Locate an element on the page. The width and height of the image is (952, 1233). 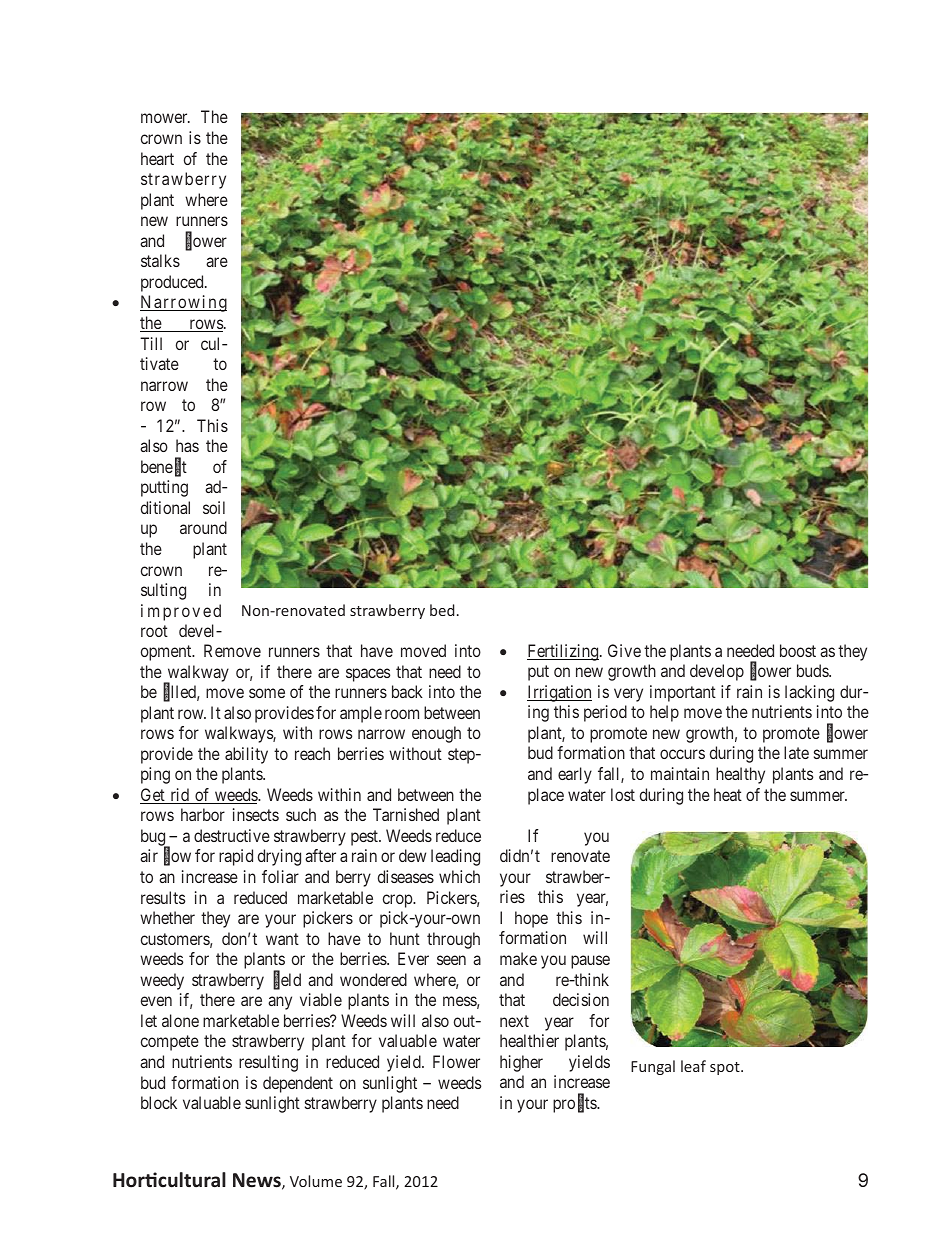
heart is located at coordinates (157, 158).
